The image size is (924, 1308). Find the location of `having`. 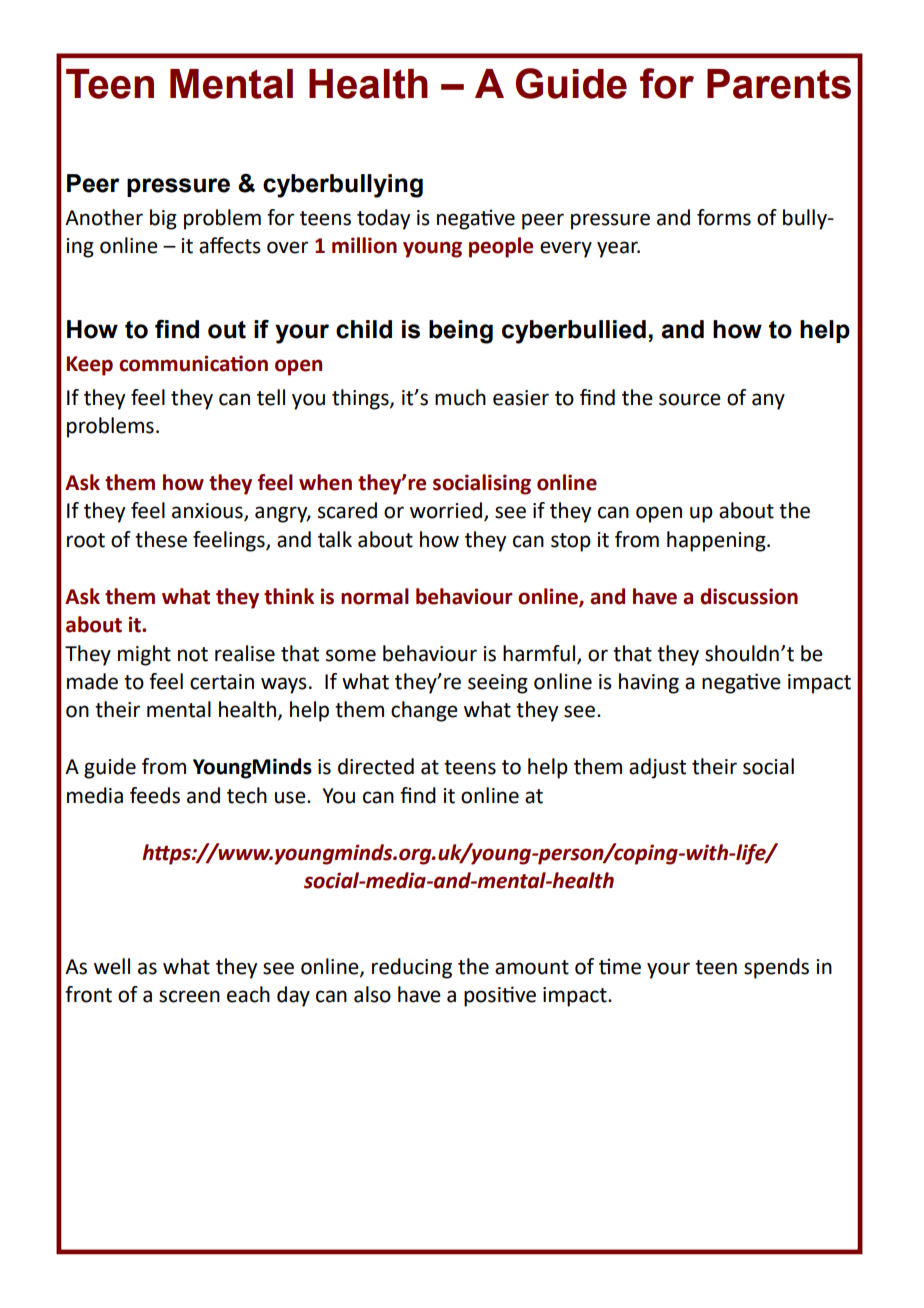

having is located at coordinates (649, 683).
